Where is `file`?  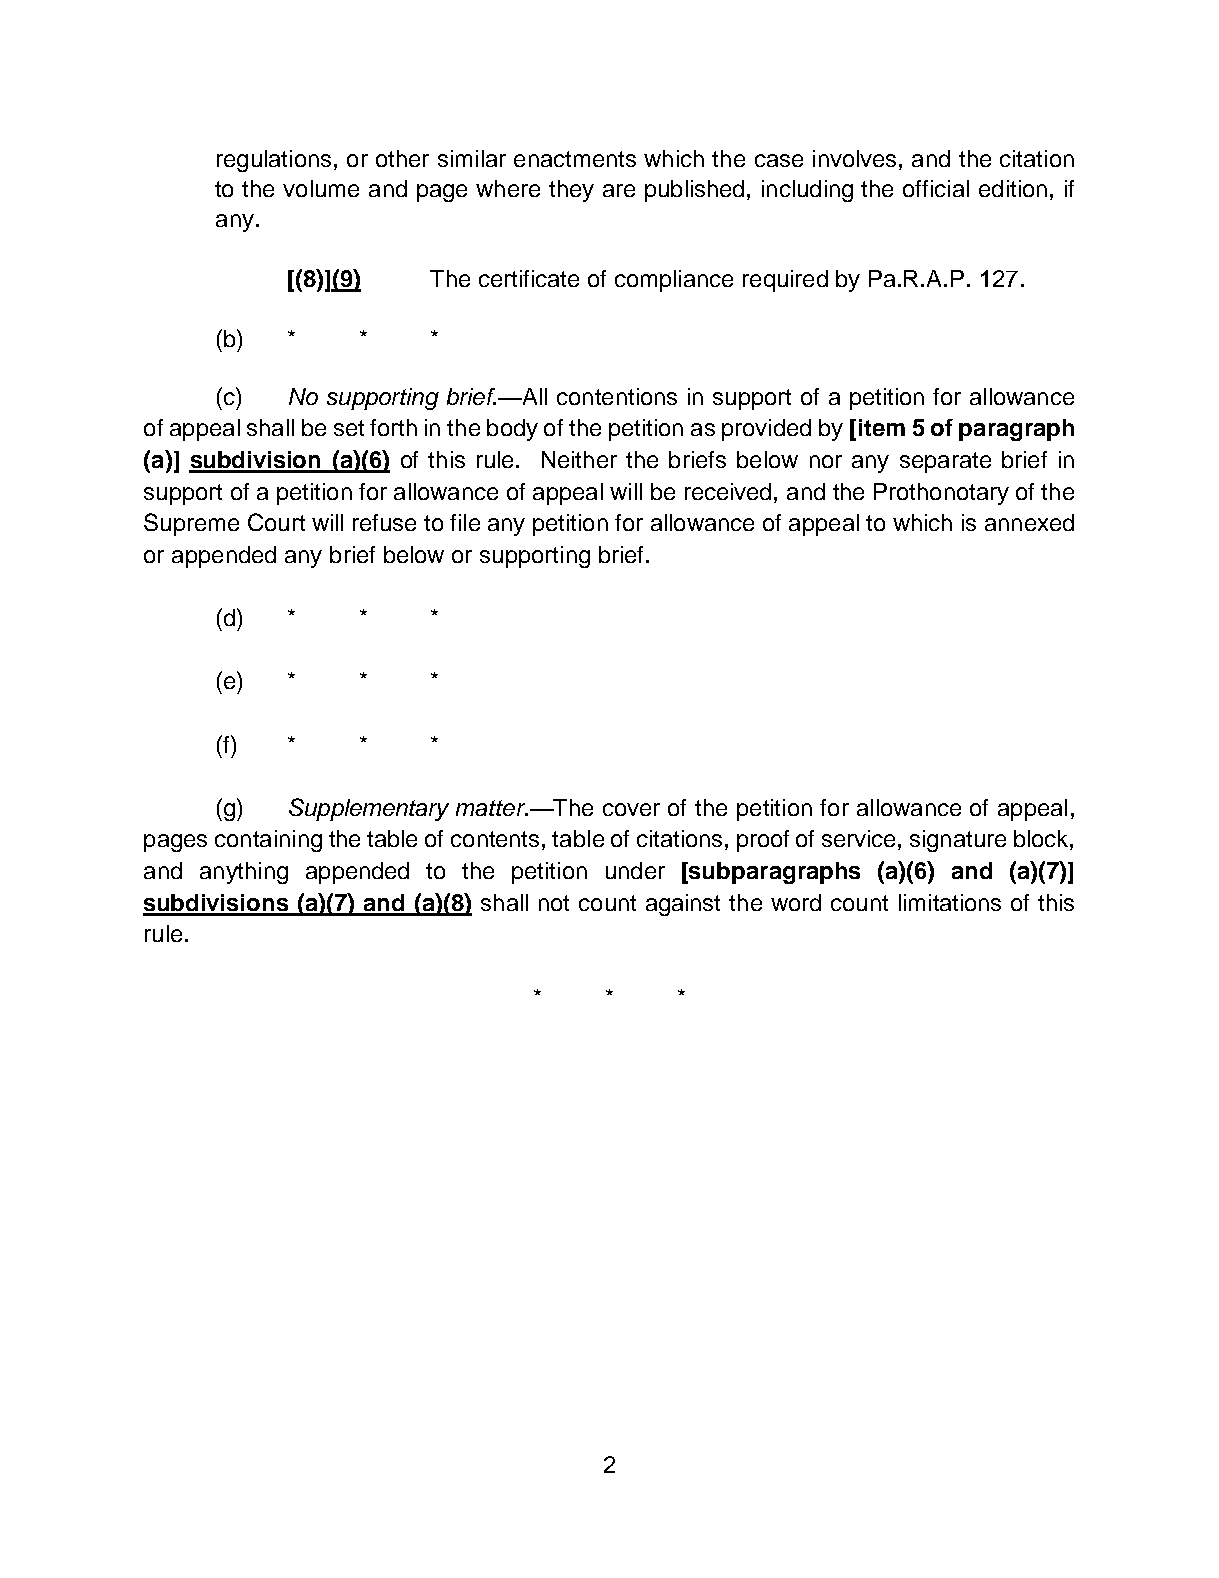
file is located at coordinates (465, 522).
